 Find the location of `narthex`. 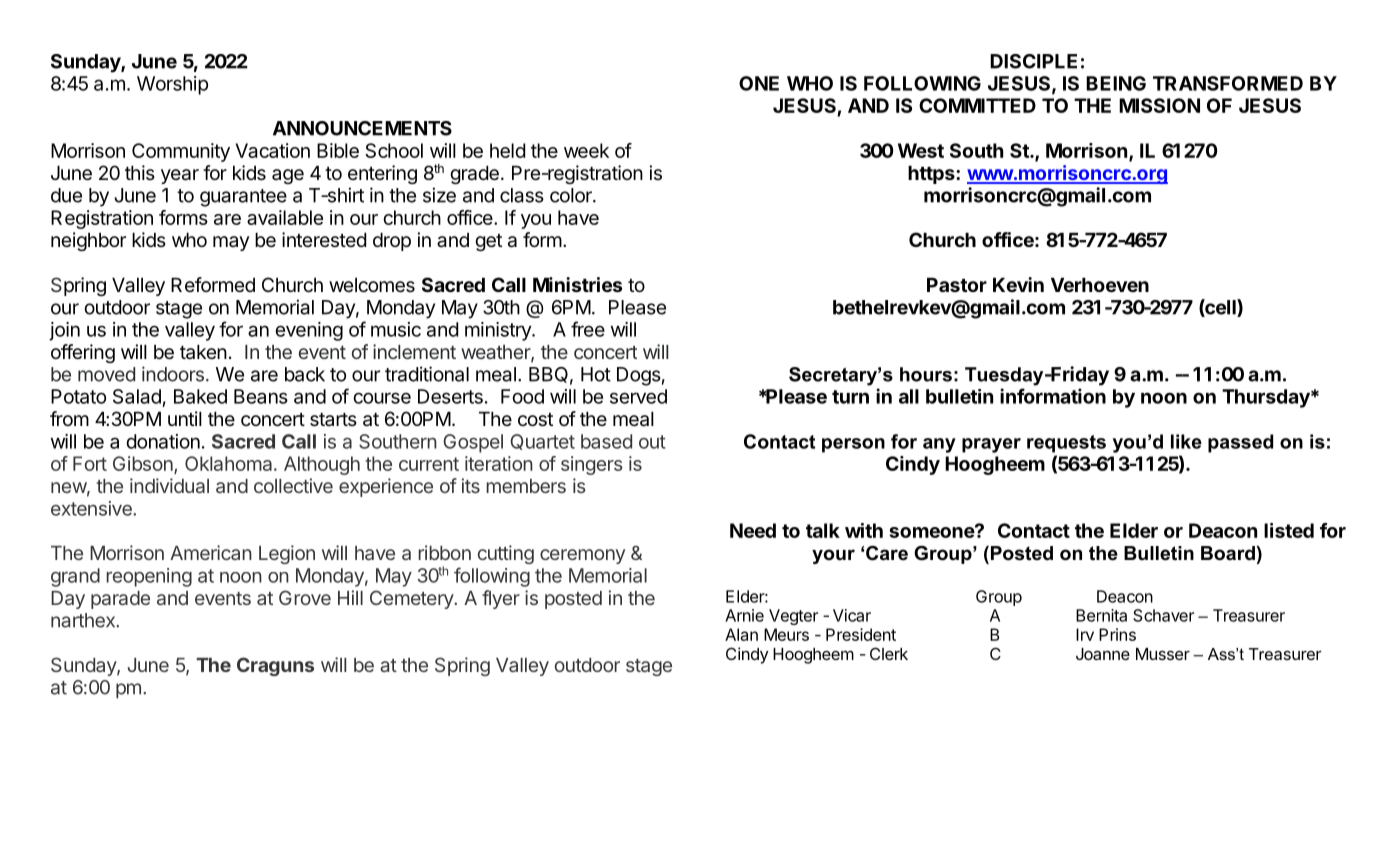

narthex is located at coordinates (84, 620).
